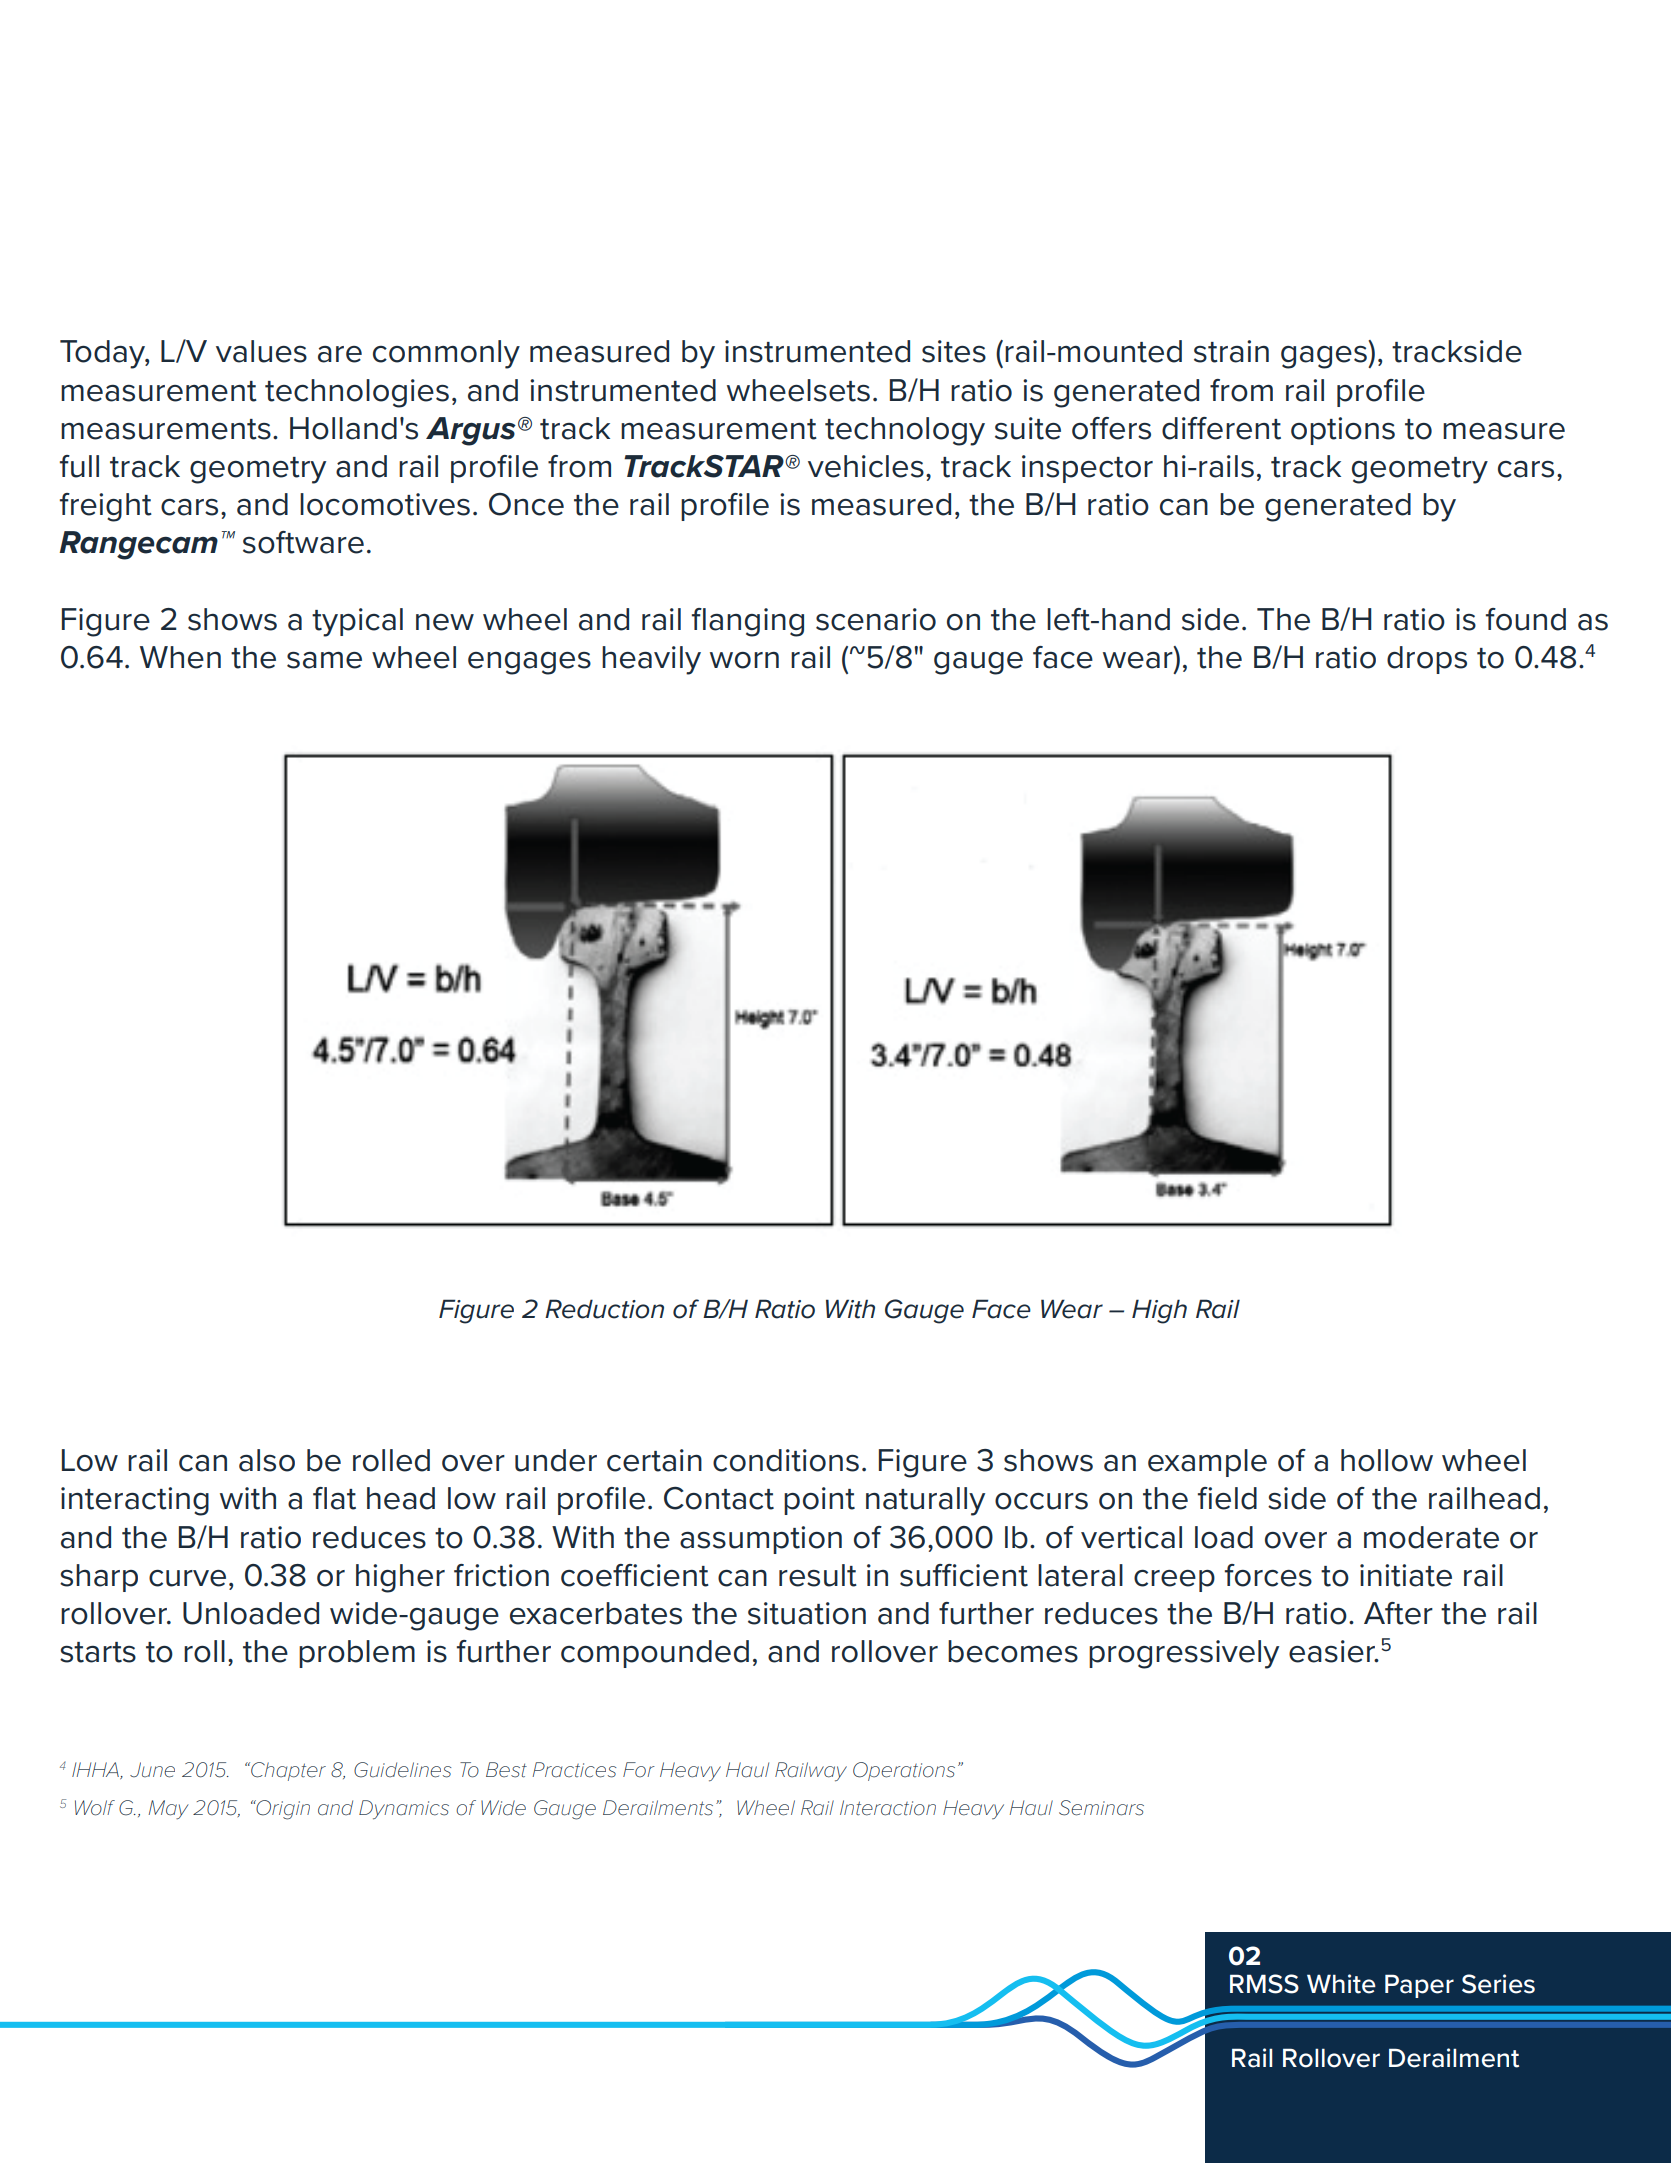  I want to click on conditions, so click(786, 1460).
